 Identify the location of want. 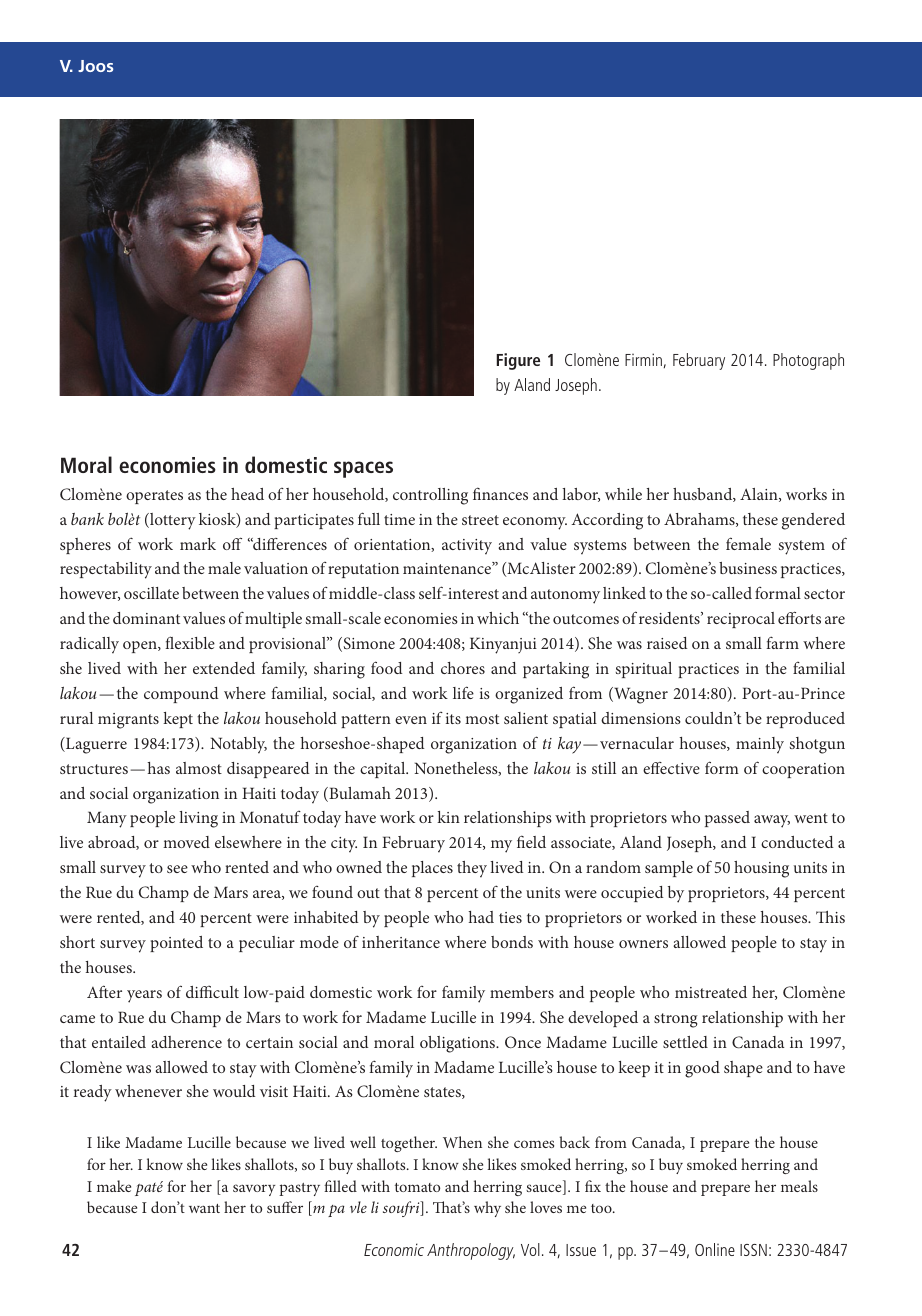
(204, 1208).
